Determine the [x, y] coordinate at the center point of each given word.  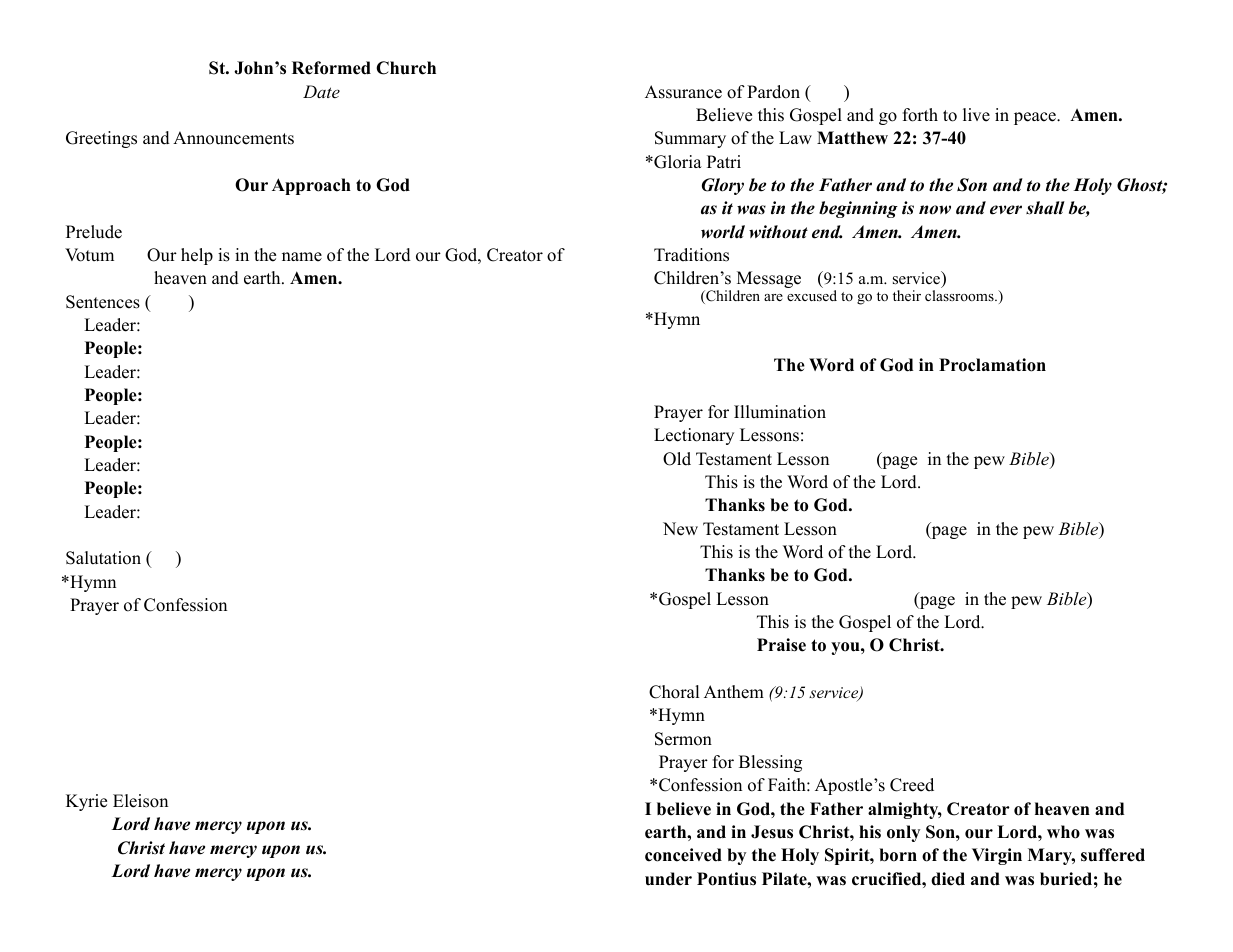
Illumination [780, 412]
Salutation [103, 558]
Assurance [683, 92]
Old [677, 459]
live [976, 115]
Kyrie [86, 802]
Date [321, 91]
